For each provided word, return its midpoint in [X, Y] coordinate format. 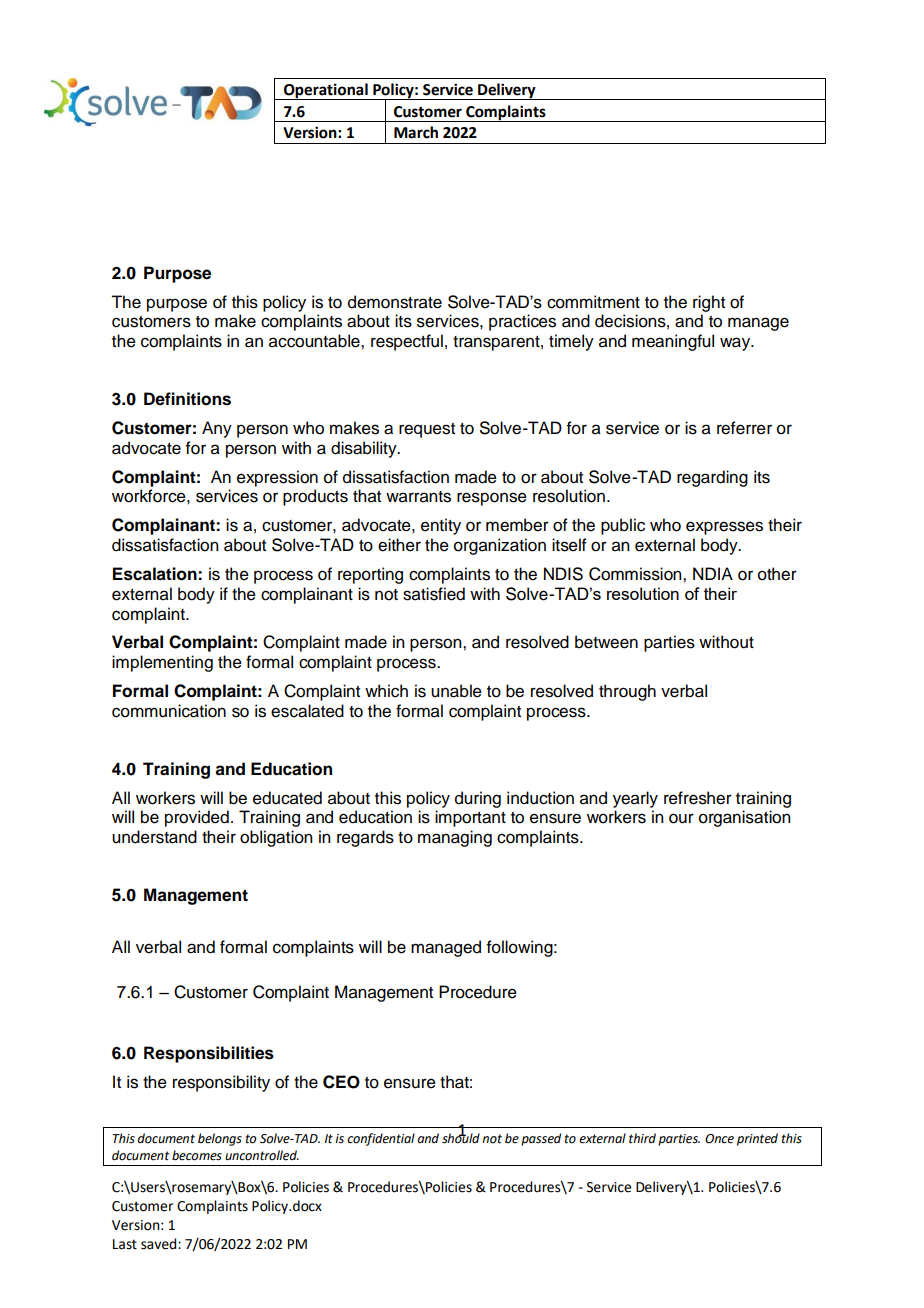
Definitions [187, 399]
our [681, 818]
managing [455, 838]
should [461, 1137]
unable [456, 691]
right [709, 303]
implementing [162, 663]
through [627, 692]
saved [160, 1244]
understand [154, 837]
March [416, 132]
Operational [326, 91]
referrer [744, 428]
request [427, 430]
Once [719, 1139]
